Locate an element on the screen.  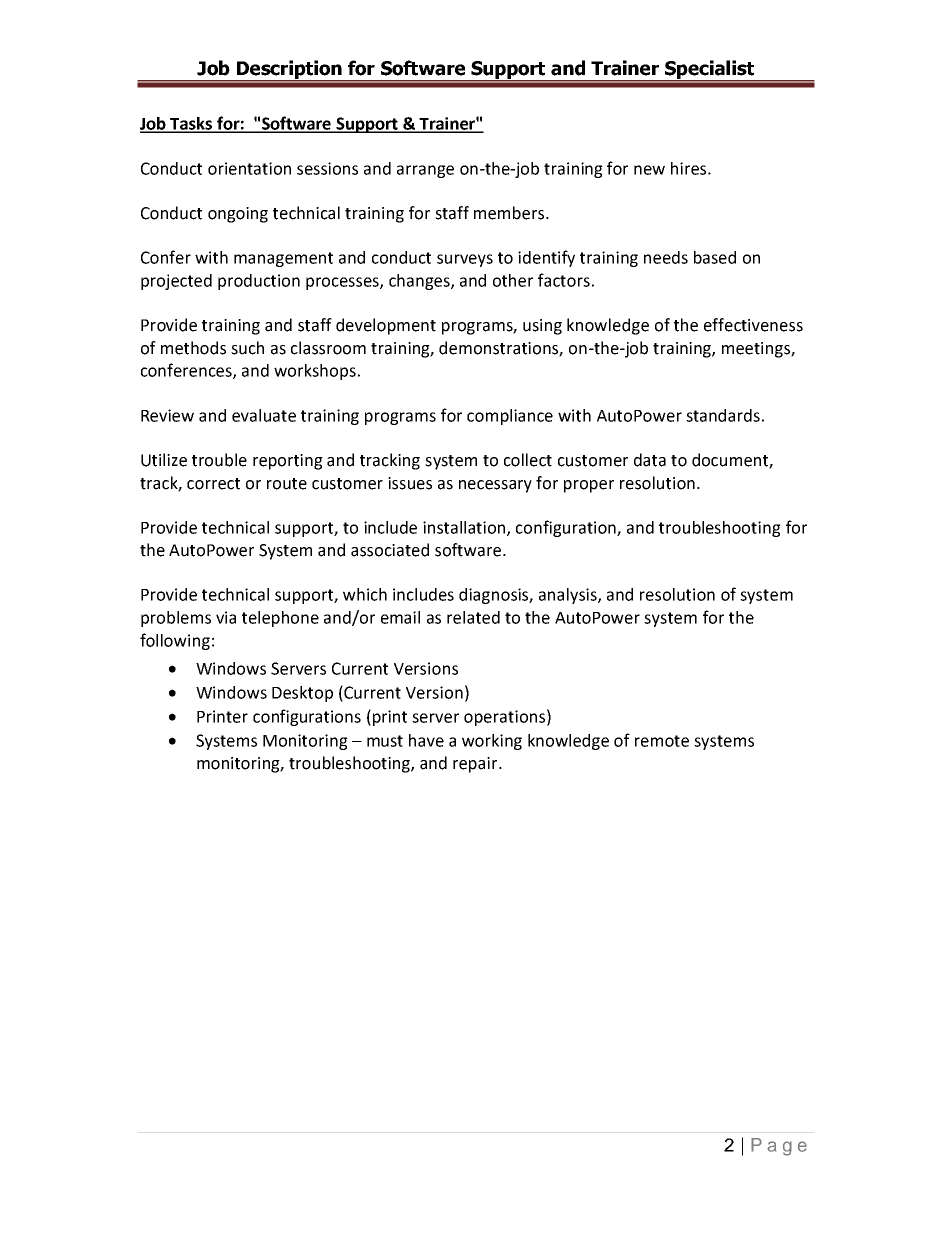
orientation is located at coordinates (249, 168).
